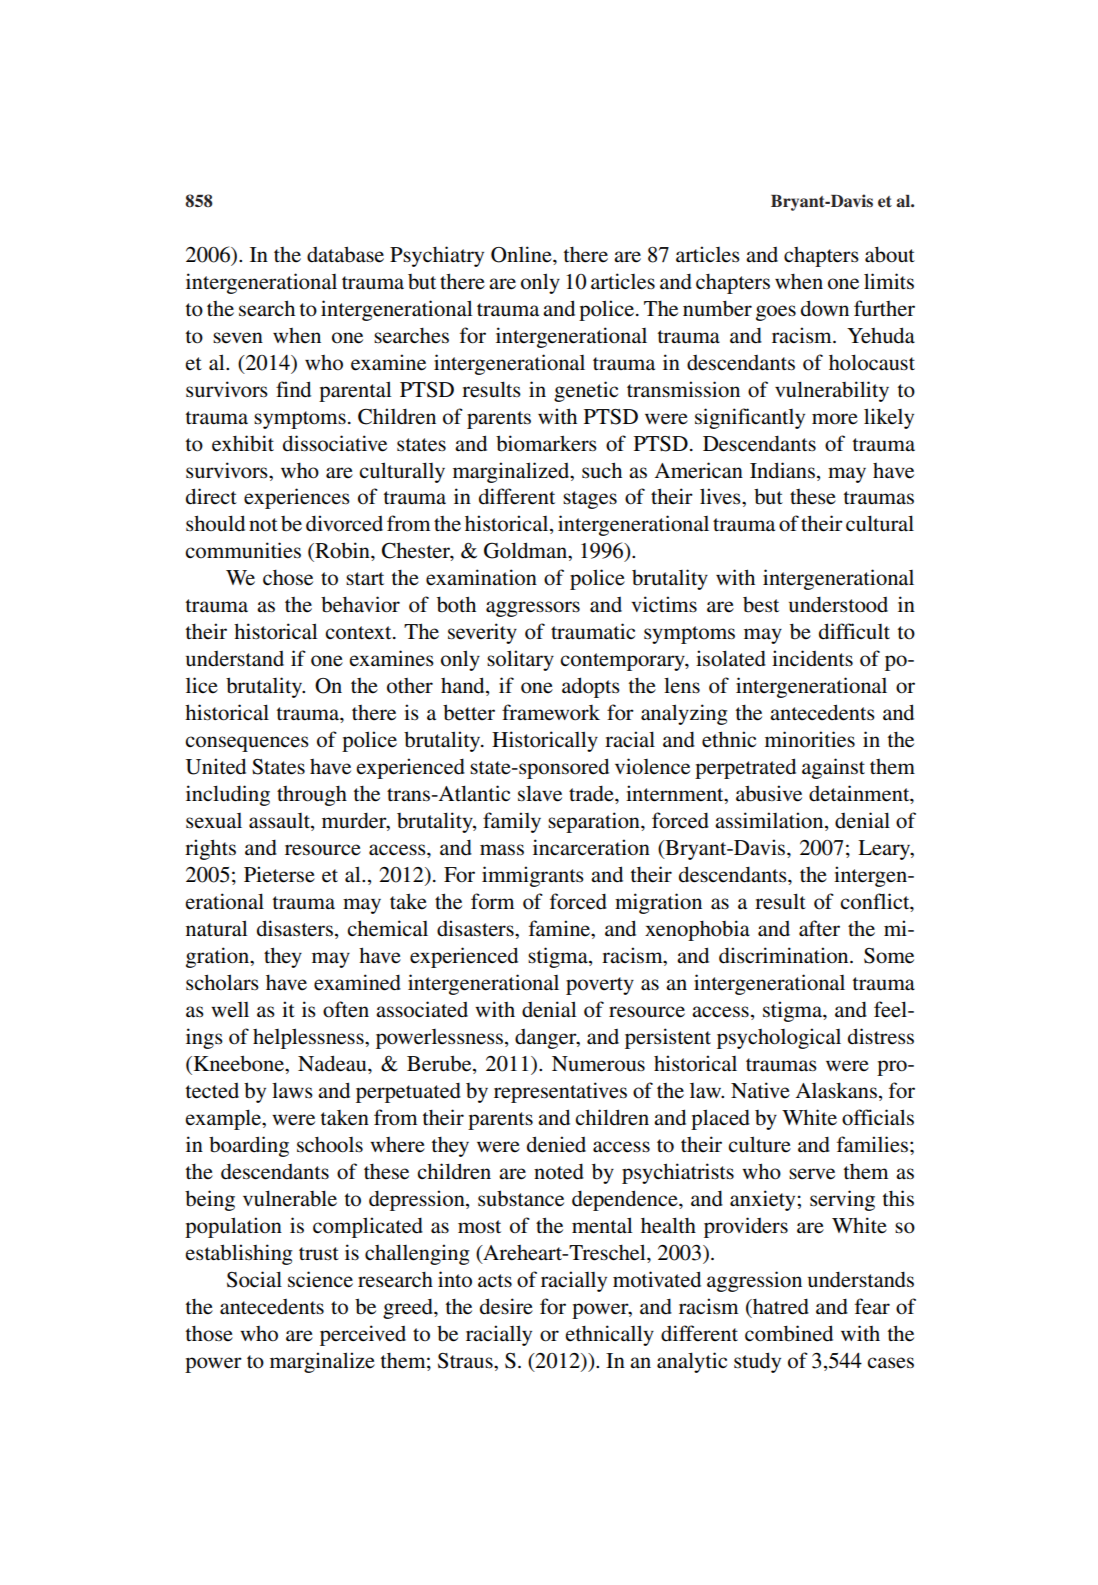 This screenshot has width=1098, height=1585. I want to click on incidents, so click(812, 658).
